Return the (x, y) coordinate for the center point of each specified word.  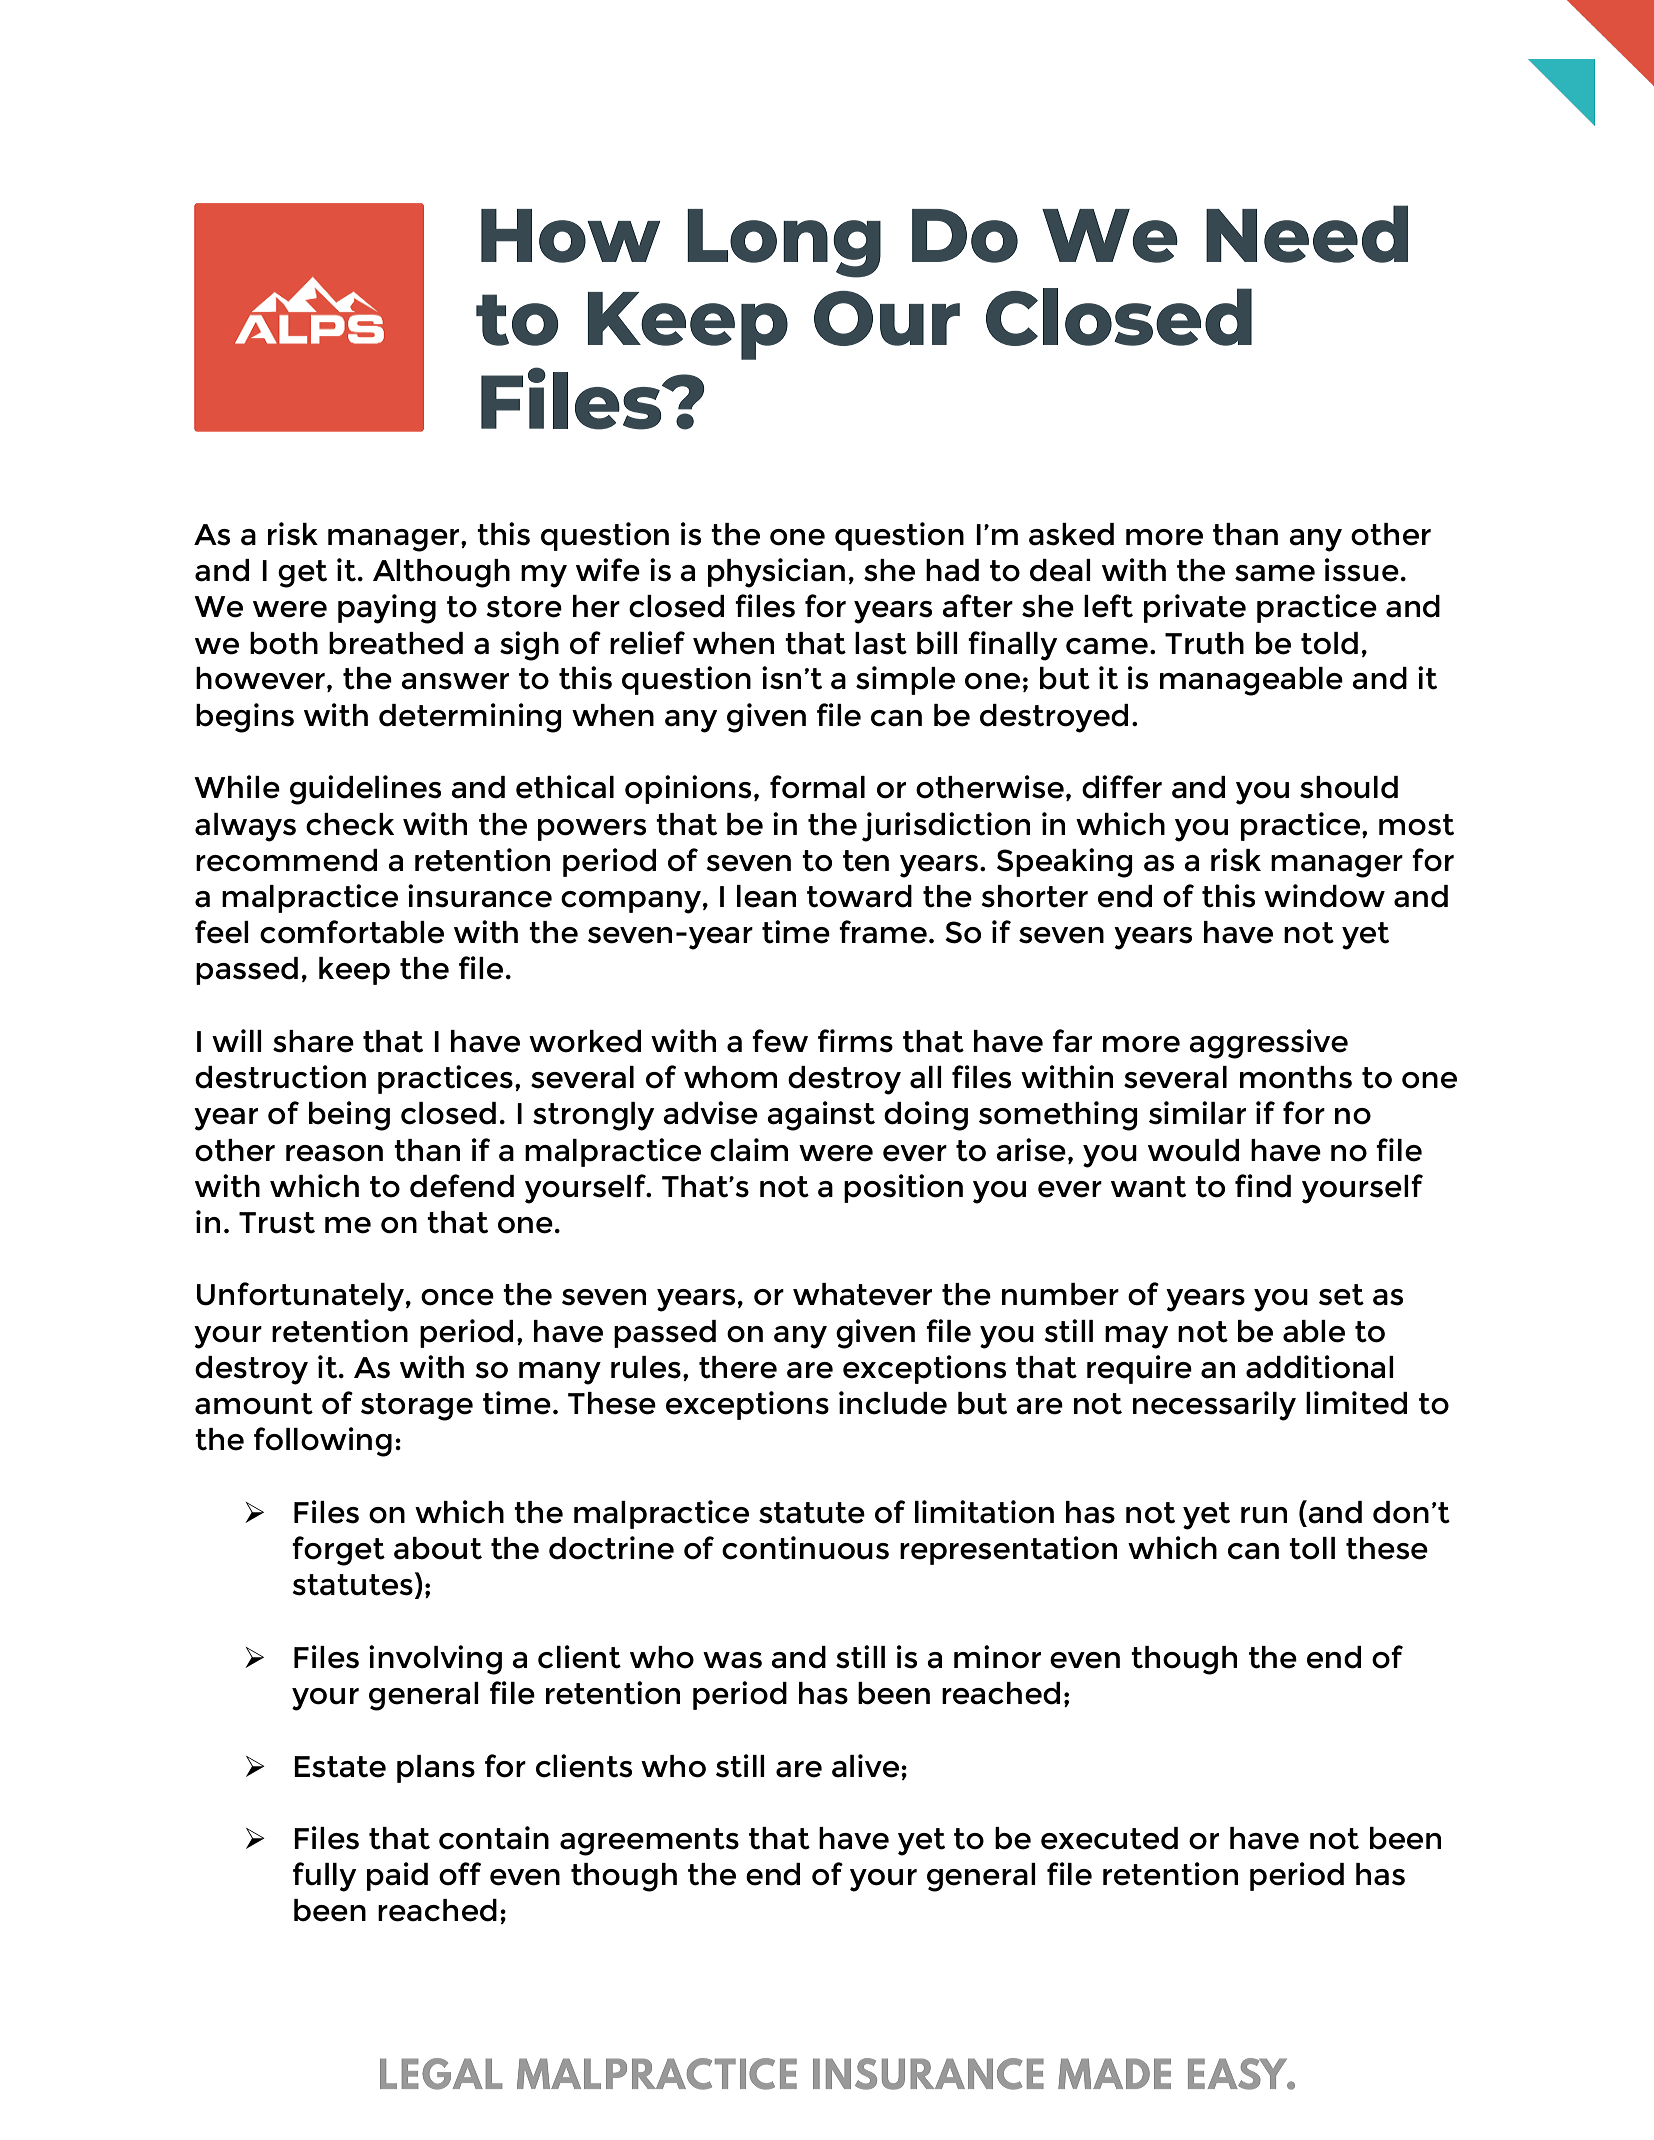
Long (784, 243)
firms (855, 1041)
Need (1307, 234)
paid (397, 1876)
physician (776, 573)
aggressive (1268, 1044)
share (313, 1041)
